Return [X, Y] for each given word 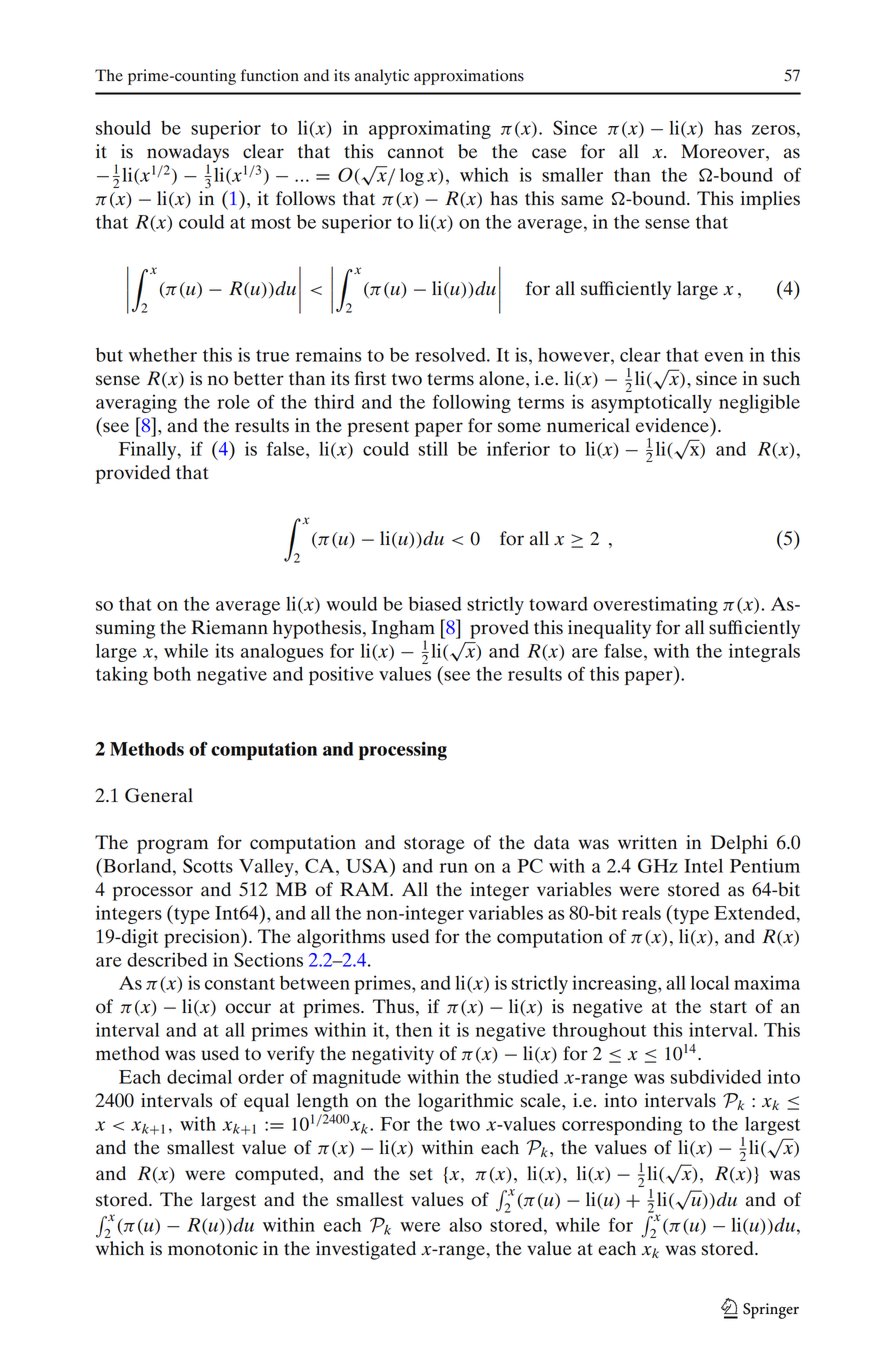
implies [770, 200]
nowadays [188, 154]
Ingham [403, 630]
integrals [764, 652]
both [172, 673]
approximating [430, 129]
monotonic [213, 1248]
